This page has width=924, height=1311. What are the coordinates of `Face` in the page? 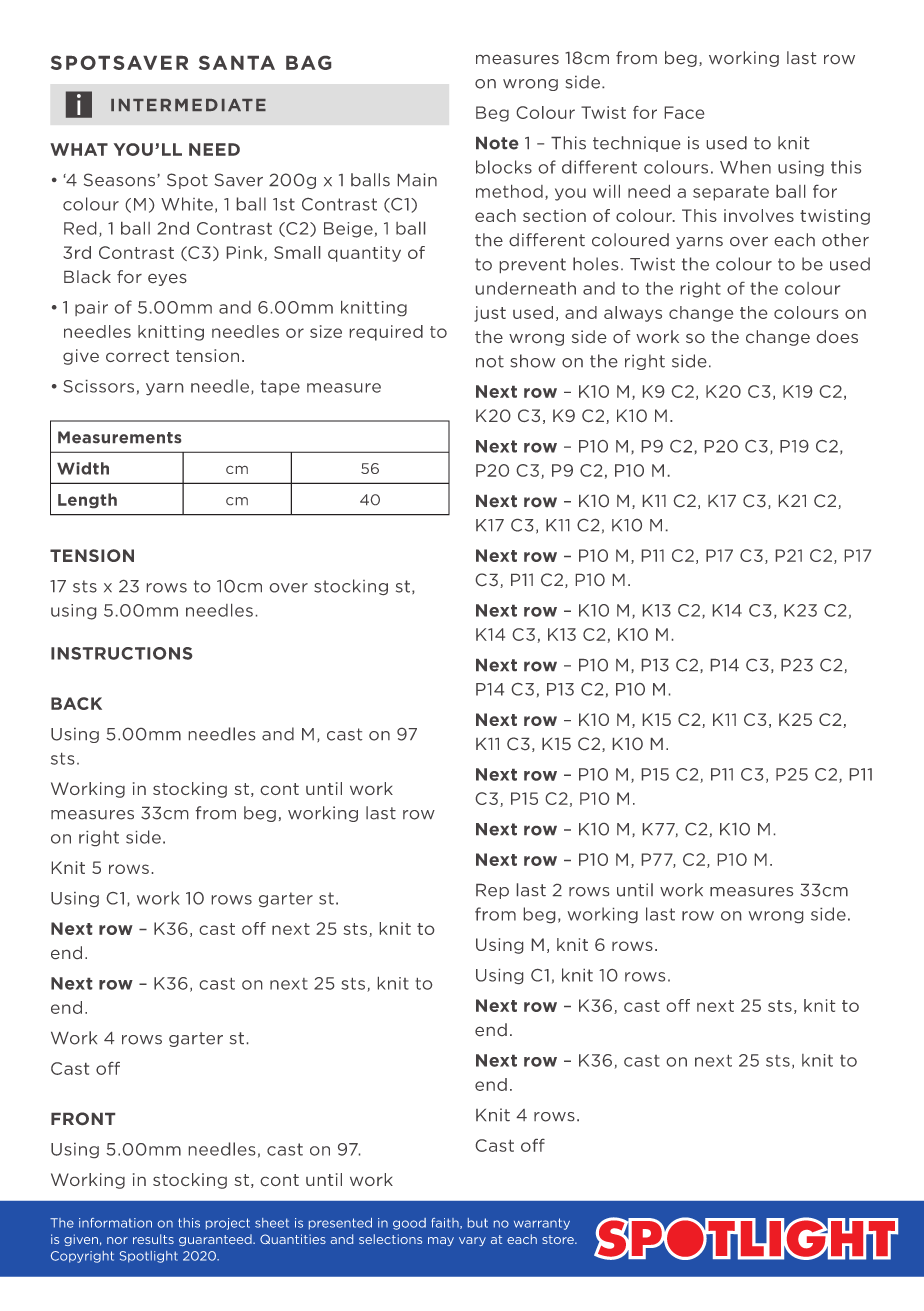 It's located at (684, 112).
